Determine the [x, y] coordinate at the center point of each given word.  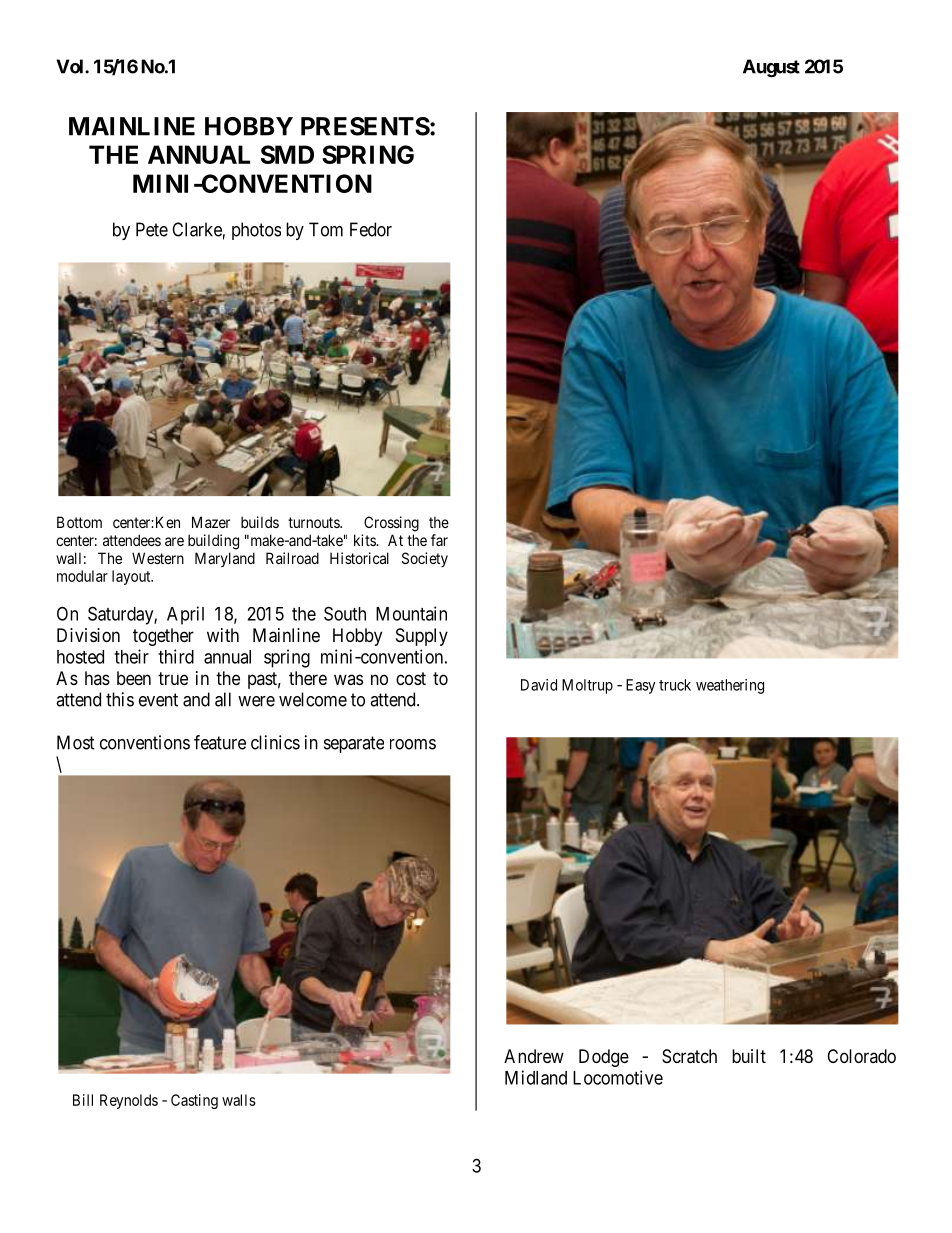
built [749, 1056]
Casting [194, 1101]
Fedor [371, 229]
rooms [413, 744]
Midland [536, 1077]
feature [220, 742]
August [771, 68]
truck [675, 685]
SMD [287, 154]
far [439, 540]
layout [132, 577]
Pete [152, 229]
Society [425, 559]
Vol [71, 66]
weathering [730, 686]
